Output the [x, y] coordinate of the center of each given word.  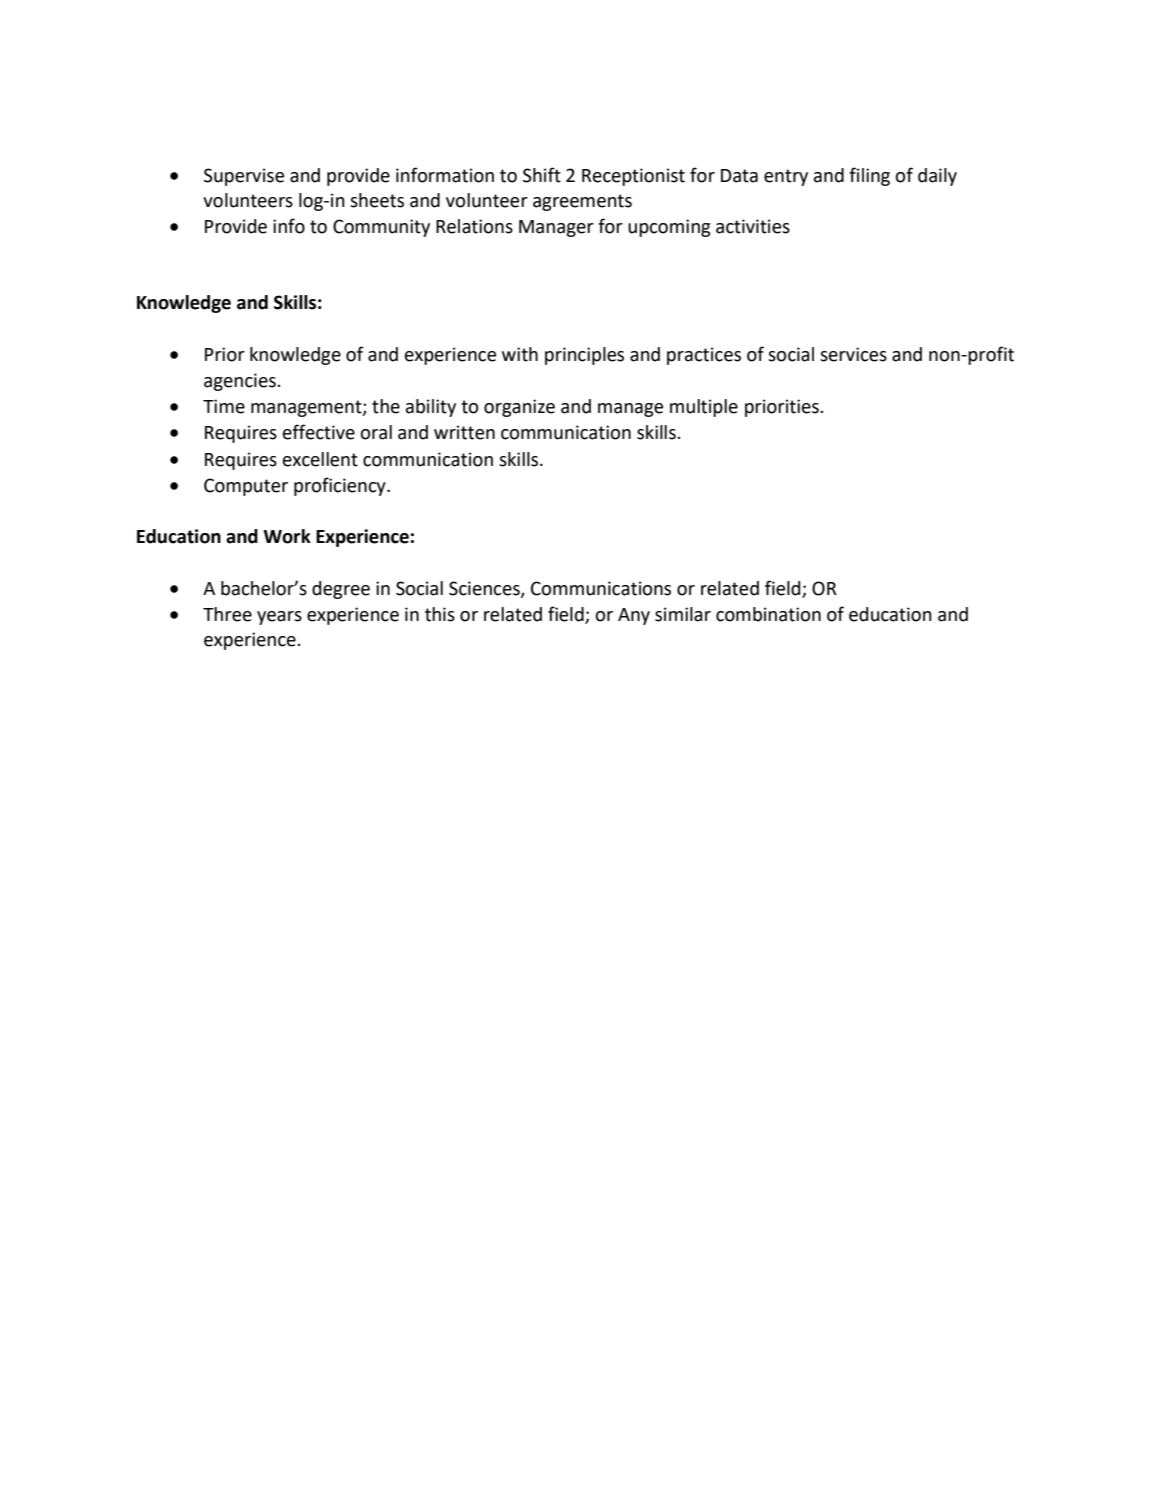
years [279, 618]
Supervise [244, 177]
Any [634, 616]
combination [768, 614]
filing [869, 176]
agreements [582, 202]
